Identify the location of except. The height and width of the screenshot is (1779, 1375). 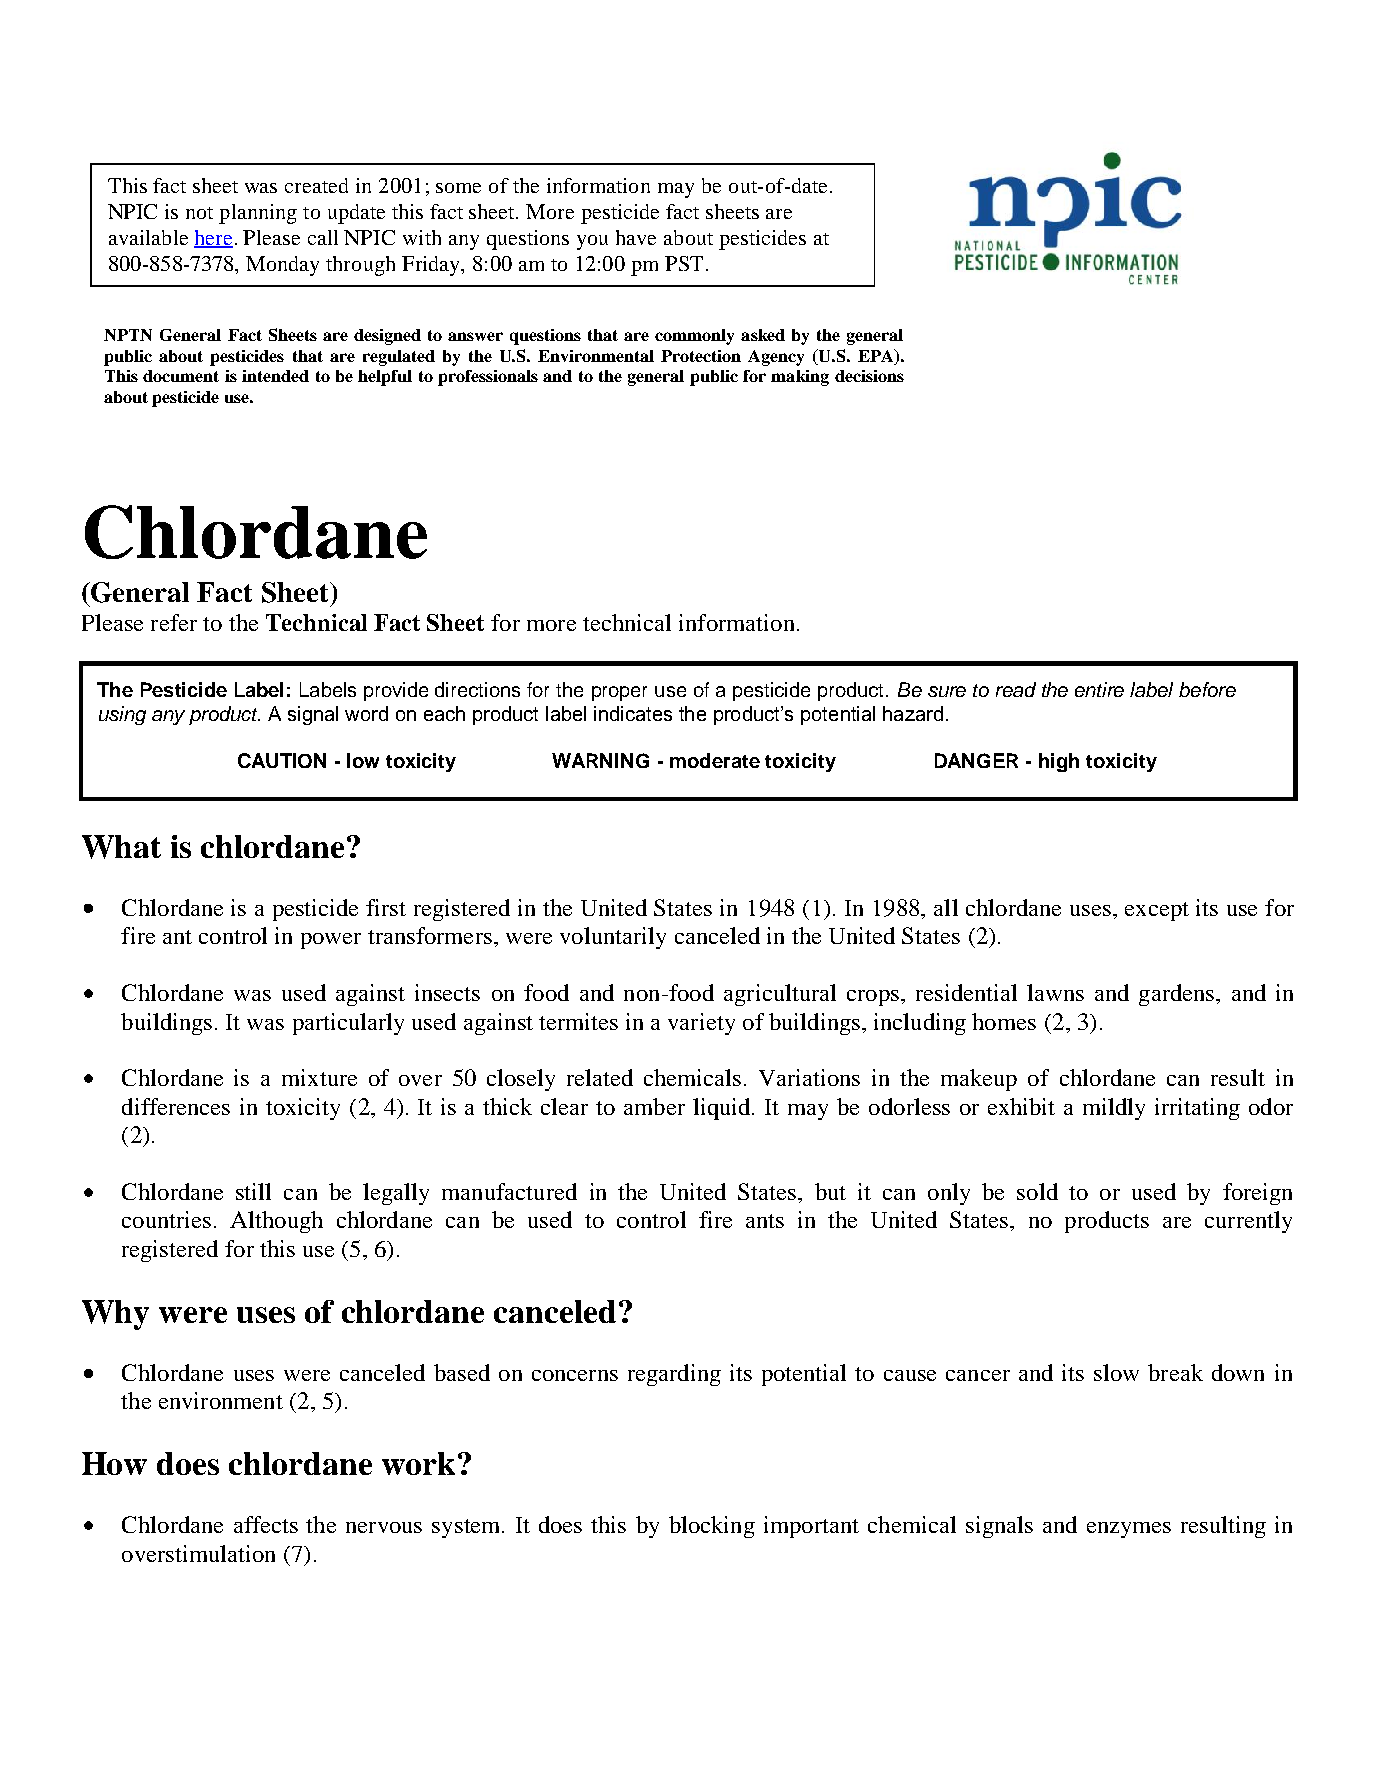
(1157, 911).
